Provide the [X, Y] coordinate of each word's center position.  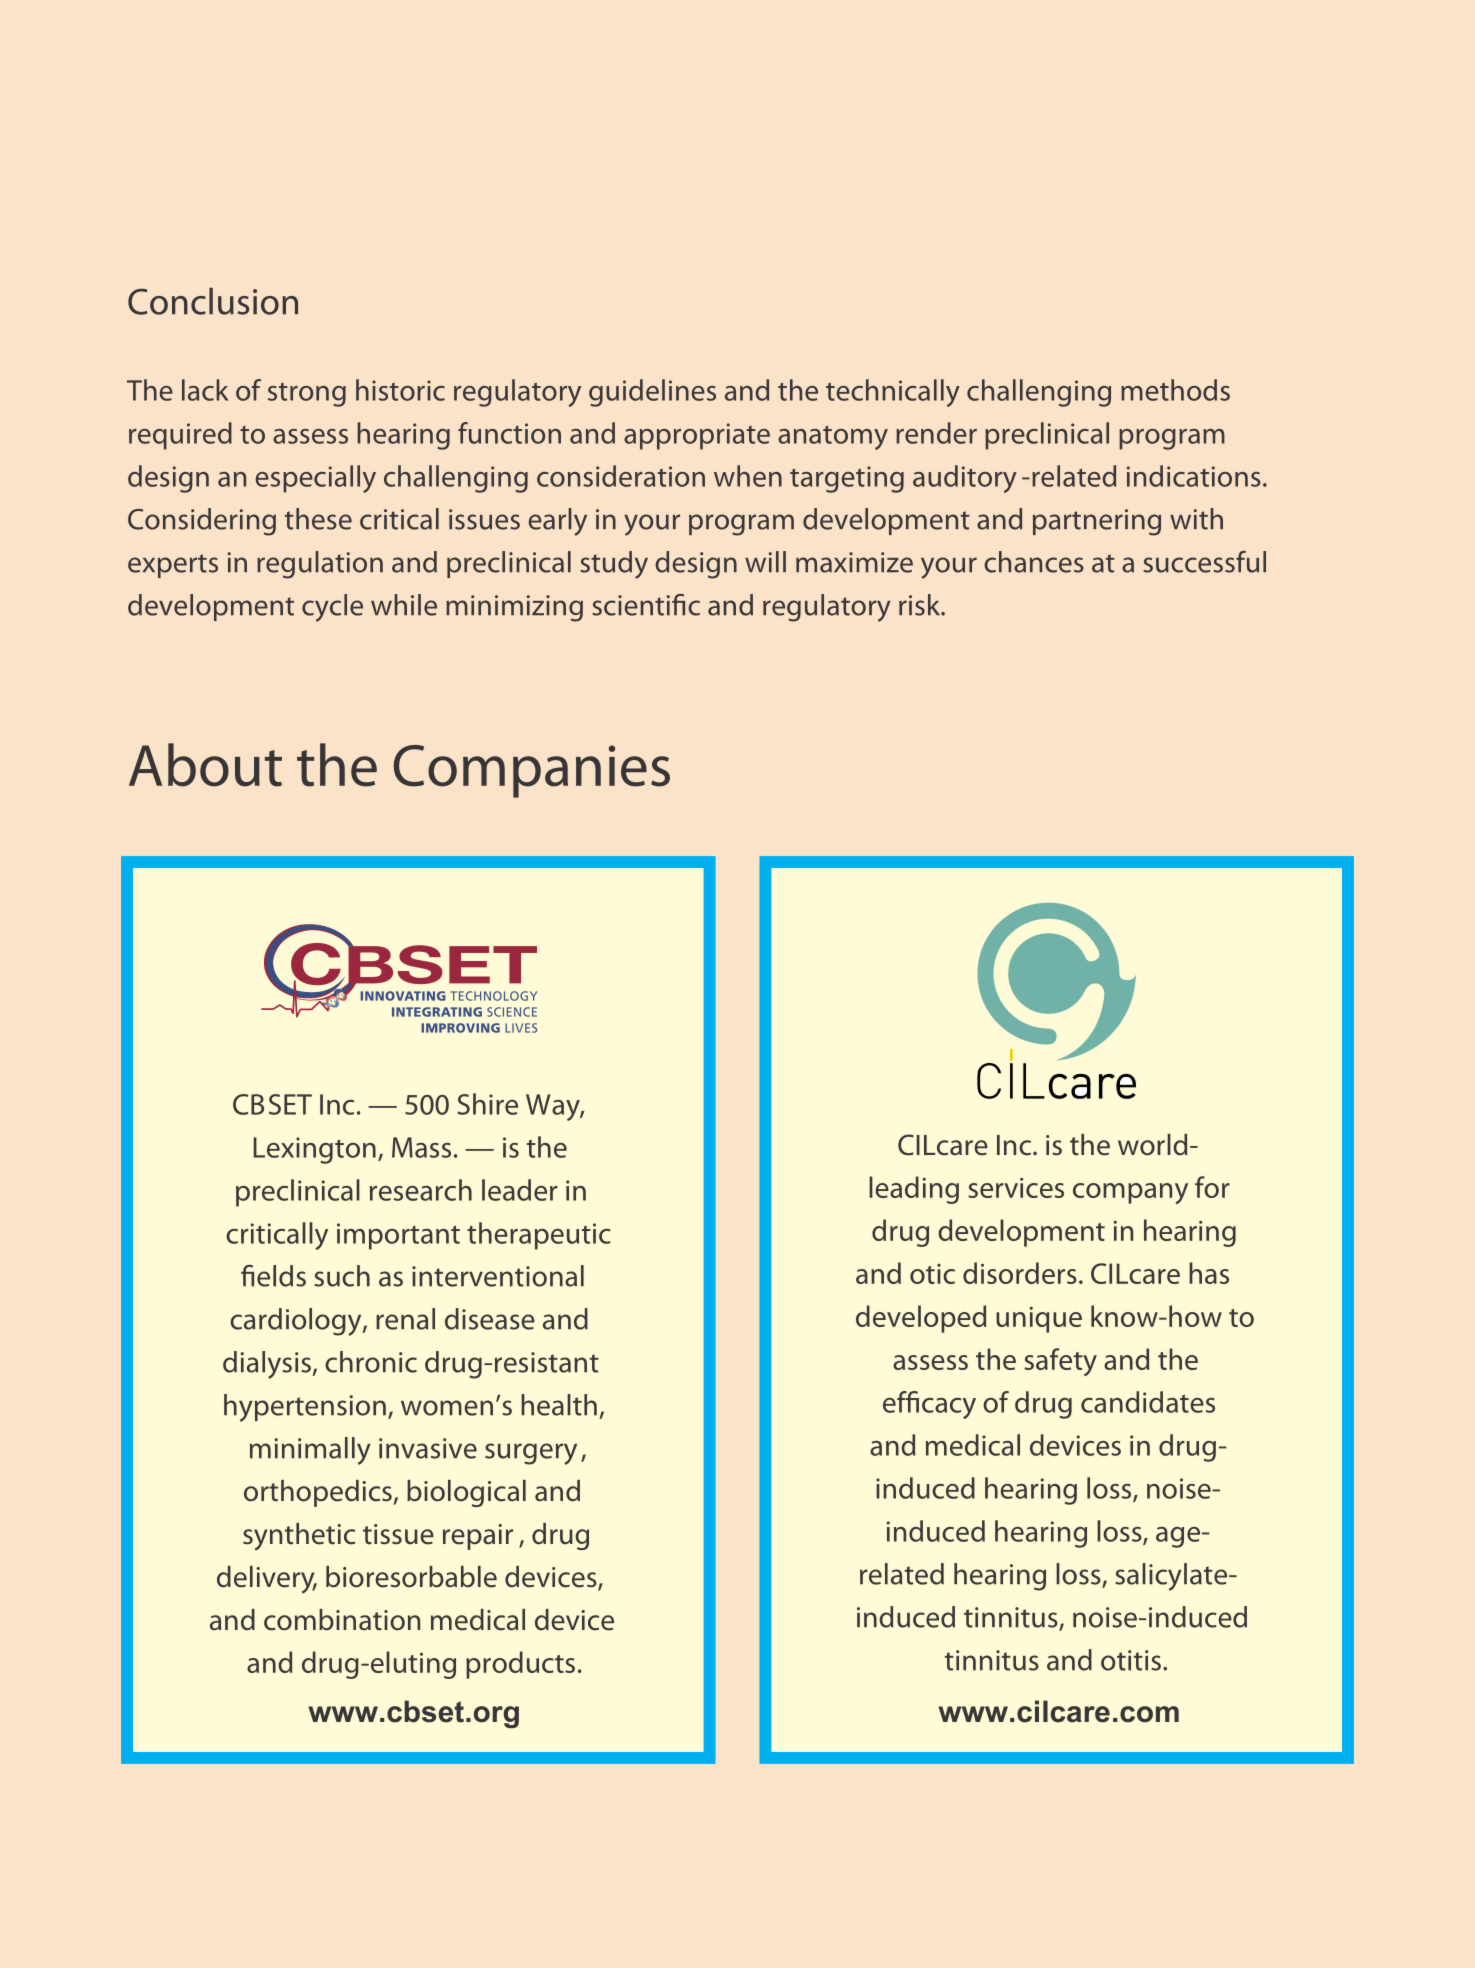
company [1130, 1193]
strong [307, 395]
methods [1175, 390]
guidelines [652, 393]
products [520, 1665]
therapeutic [539, 1236]
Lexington [314, 1150]
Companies [531, 771]
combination [342, 1620]
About [205, 765]
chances [1034, 562]
